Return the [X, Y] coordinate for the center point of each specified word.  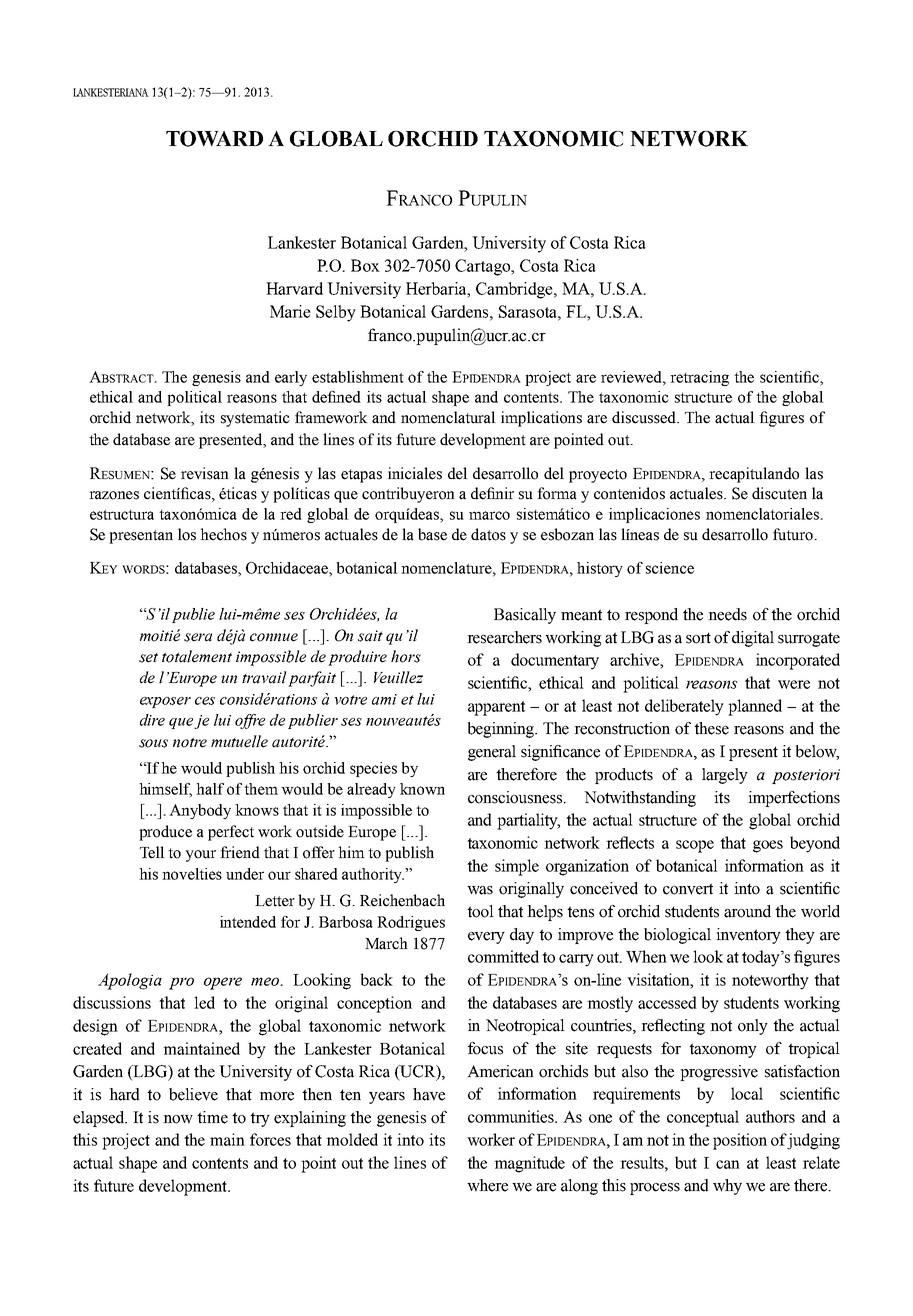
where [487, 1185]
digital [753, 639]
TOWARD [214, 139]
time [212, 1117]
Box [365, 265]
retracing [699, 378]
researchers [504, 637]
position [740, 1141]
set [148, 657]
